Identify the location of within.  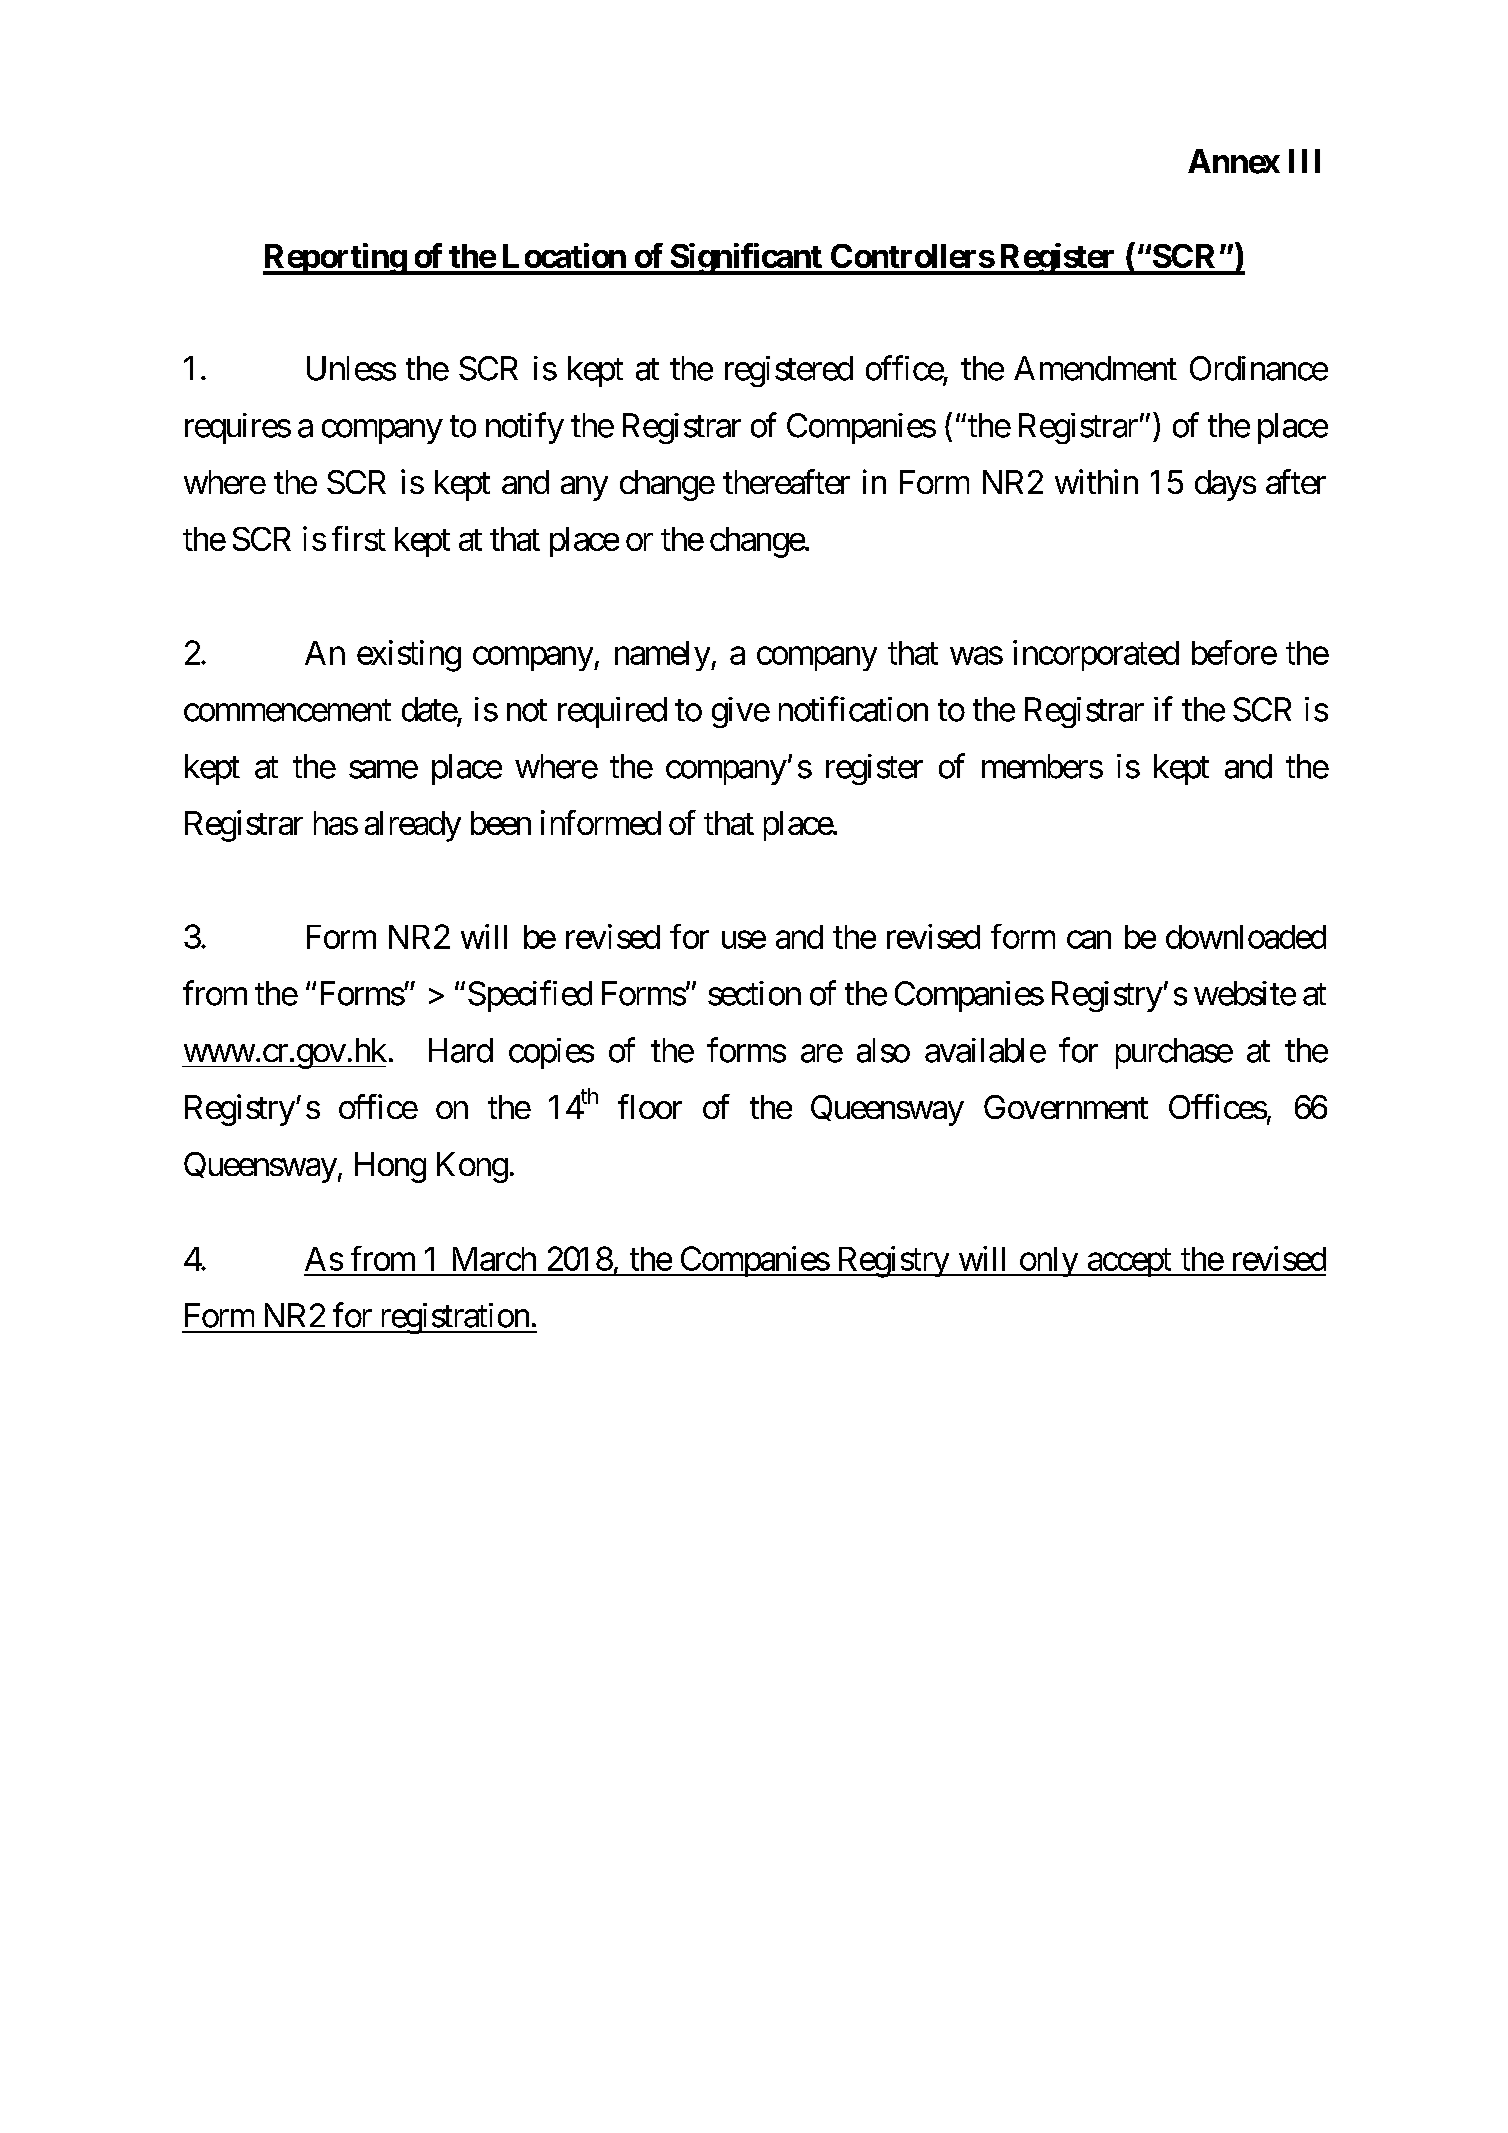
(1096, 481).
